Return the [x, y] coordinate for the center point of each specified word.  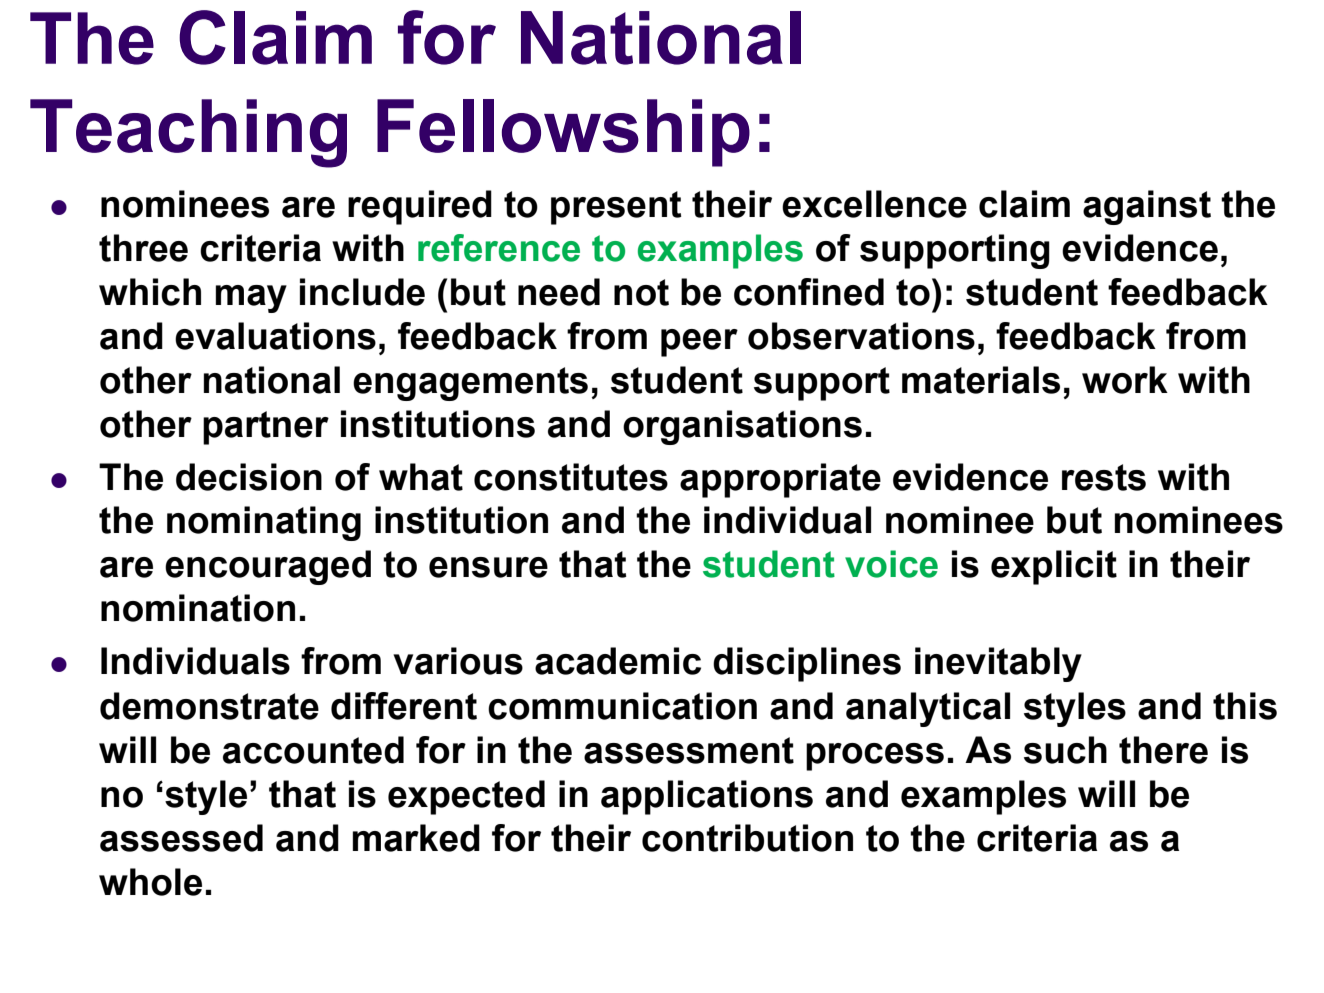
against [1147, 207]
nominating [264, 523]
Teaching [188, 133]
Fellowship [563, 133]
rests [1104, 477]
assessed [181, 838]
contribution [747, 838]
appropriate [780, 480]
